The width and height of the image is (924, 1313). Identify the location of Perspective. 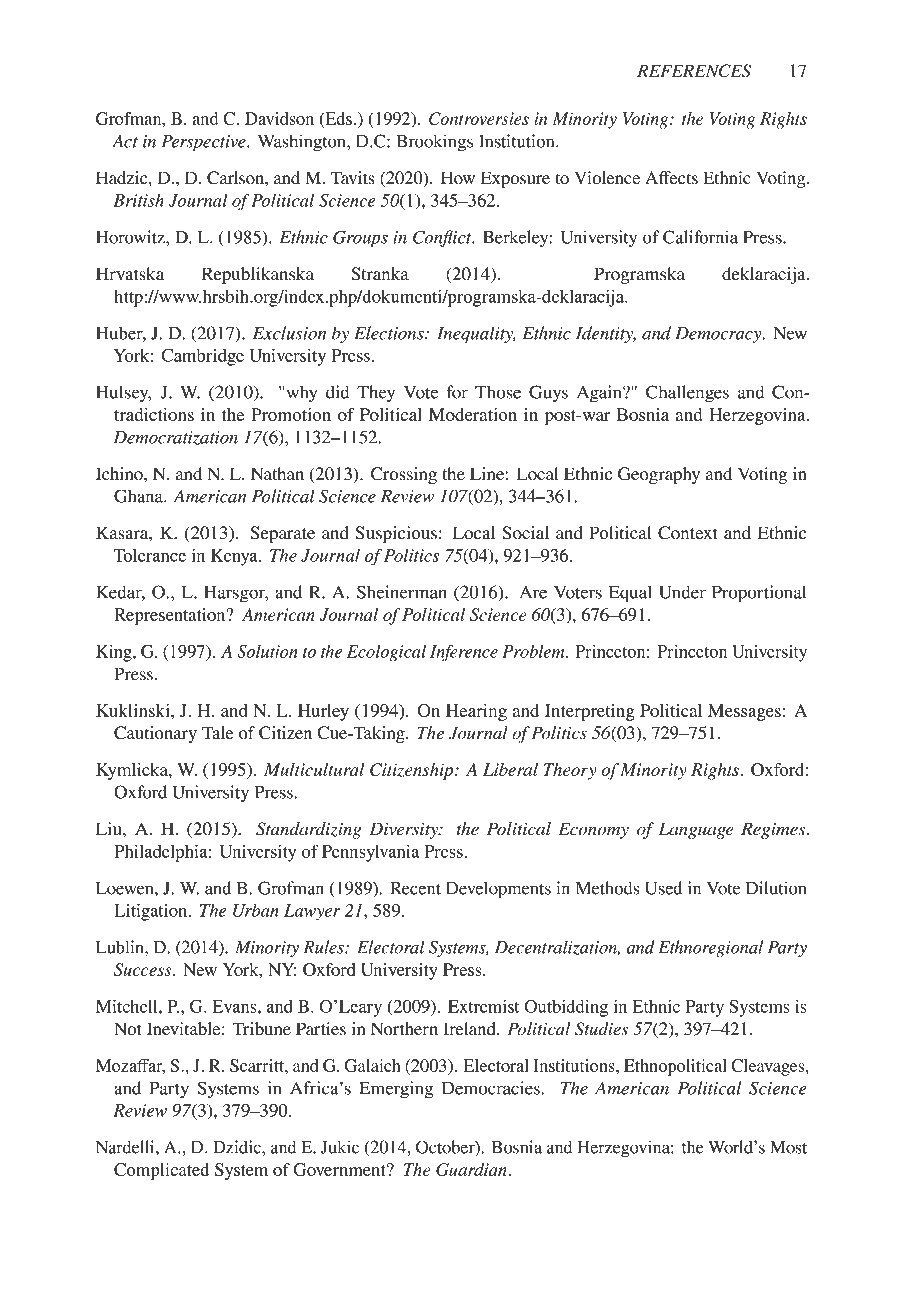
(205, 143).
